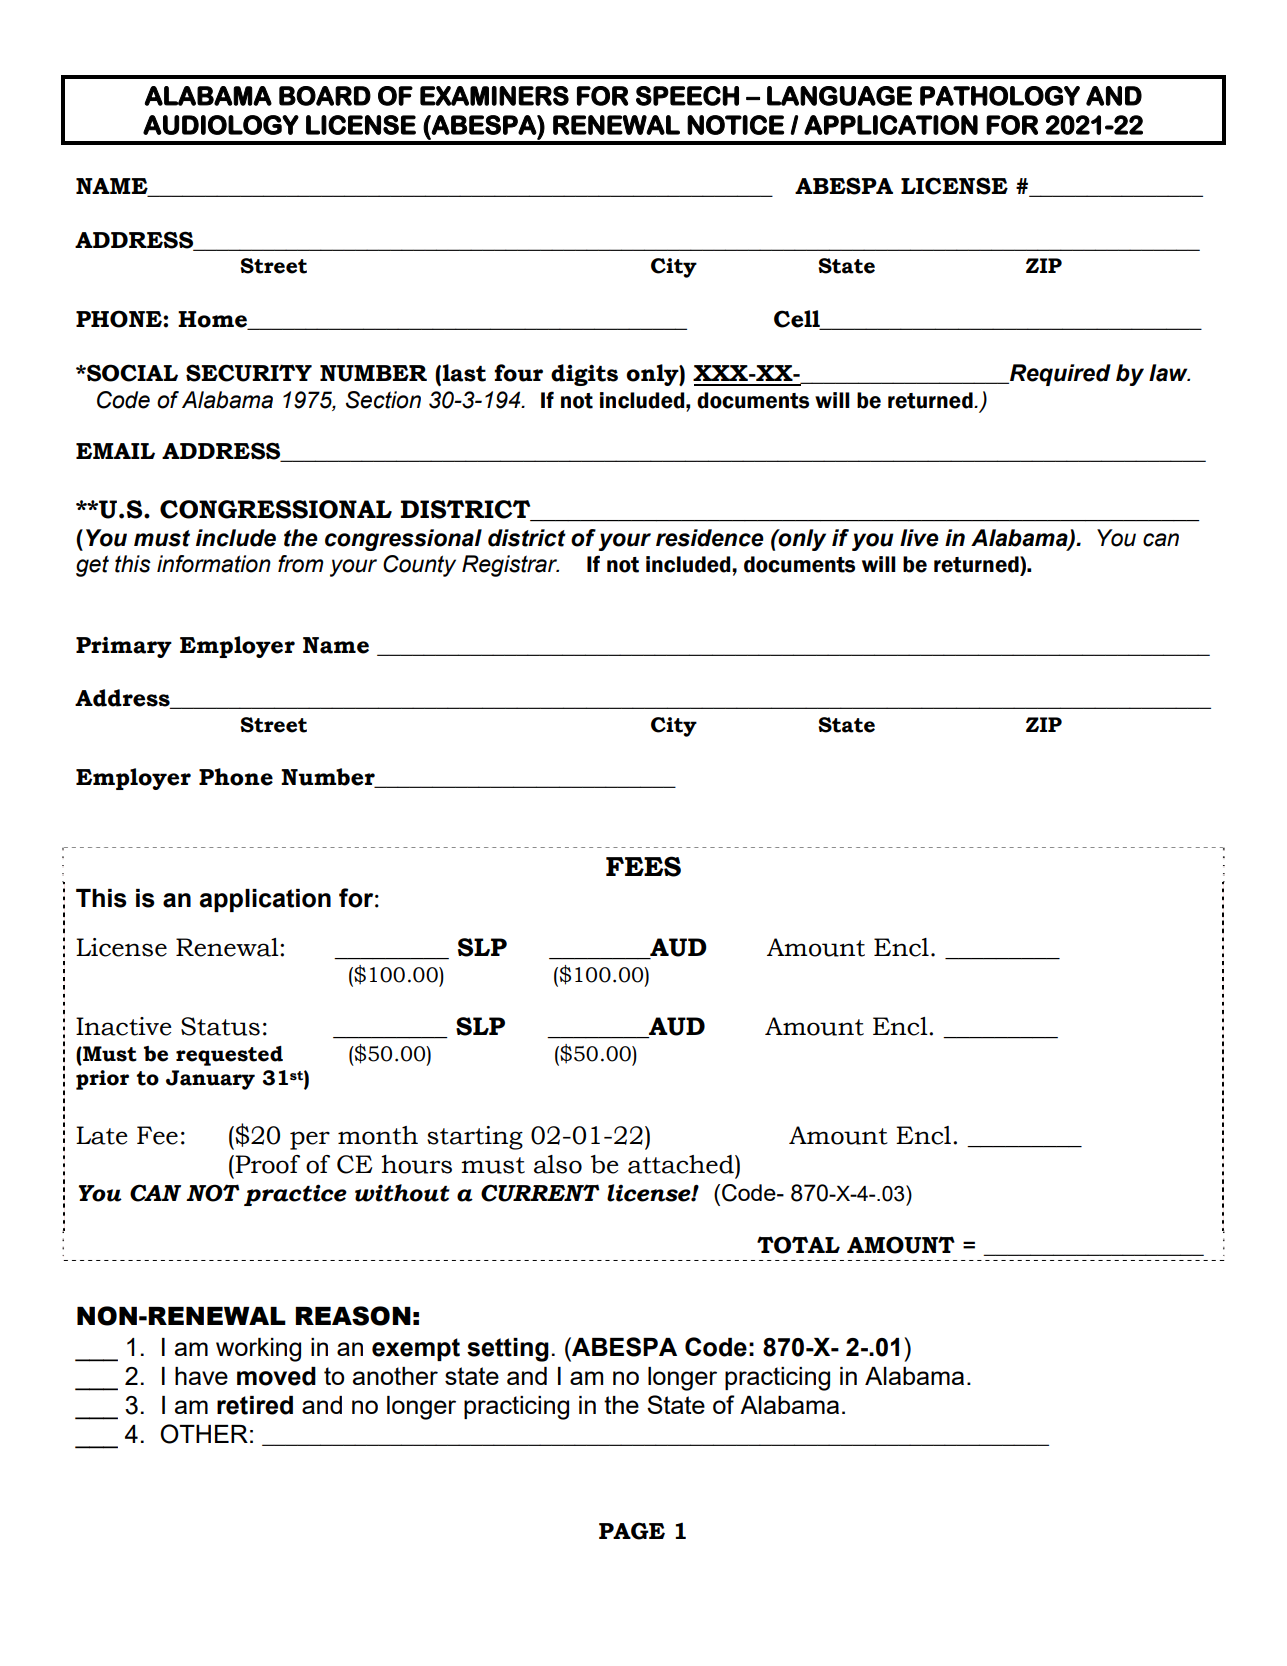 The width and height of the image is (1287, 1666). What do you see at coordinates (266, 1164) in the image?
I see `Proof` at bounding box center [266, 1164].
